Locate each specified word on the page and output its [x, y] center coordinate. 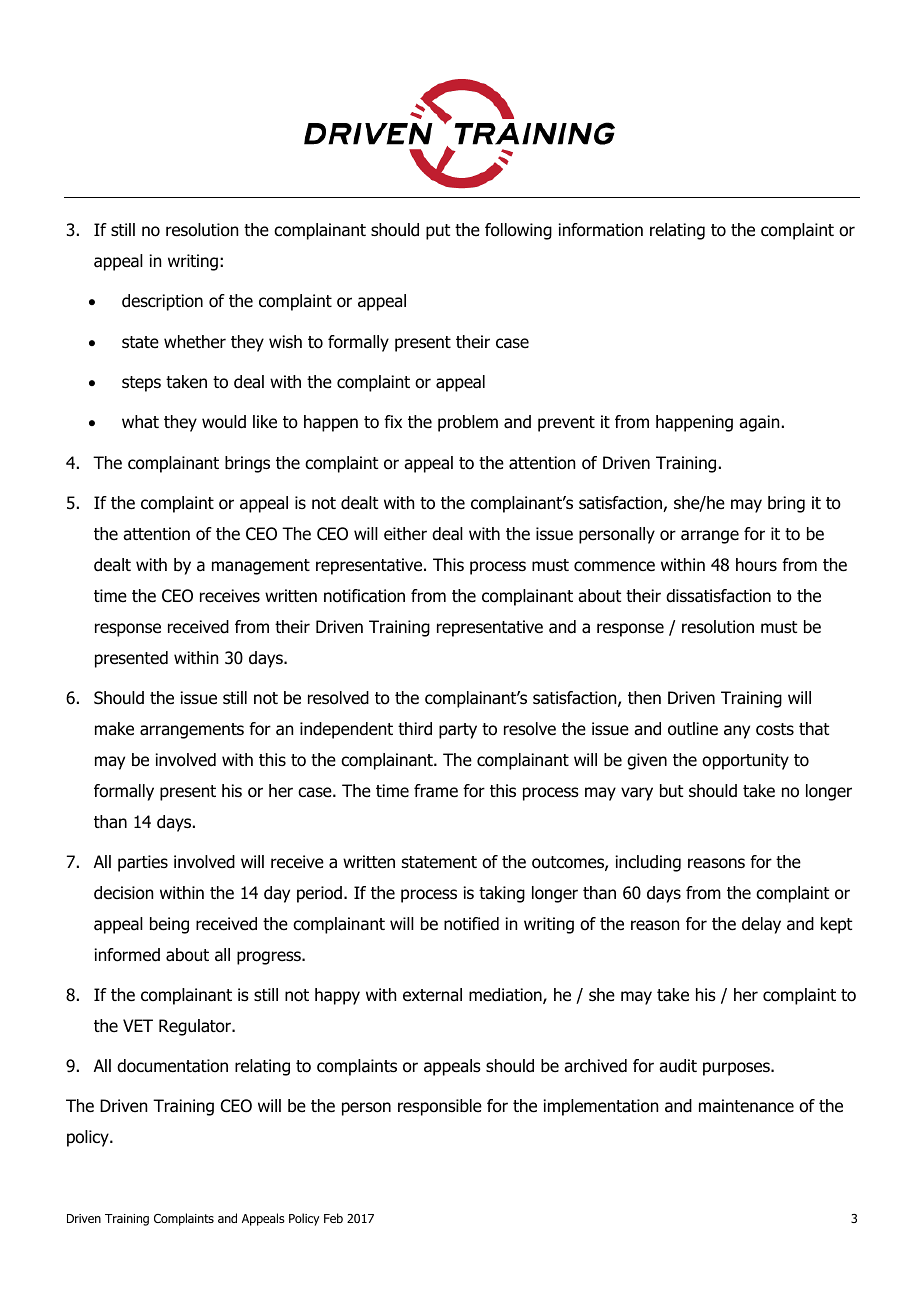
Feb [333, 1218]
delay [761, 925]
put [438, 232]
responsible [440, 1107]
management [261, 567]
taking [502, 894]
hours [756, 565]
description [162, 302]
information [600, 230]
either [405, 533]
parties [143, 863]
